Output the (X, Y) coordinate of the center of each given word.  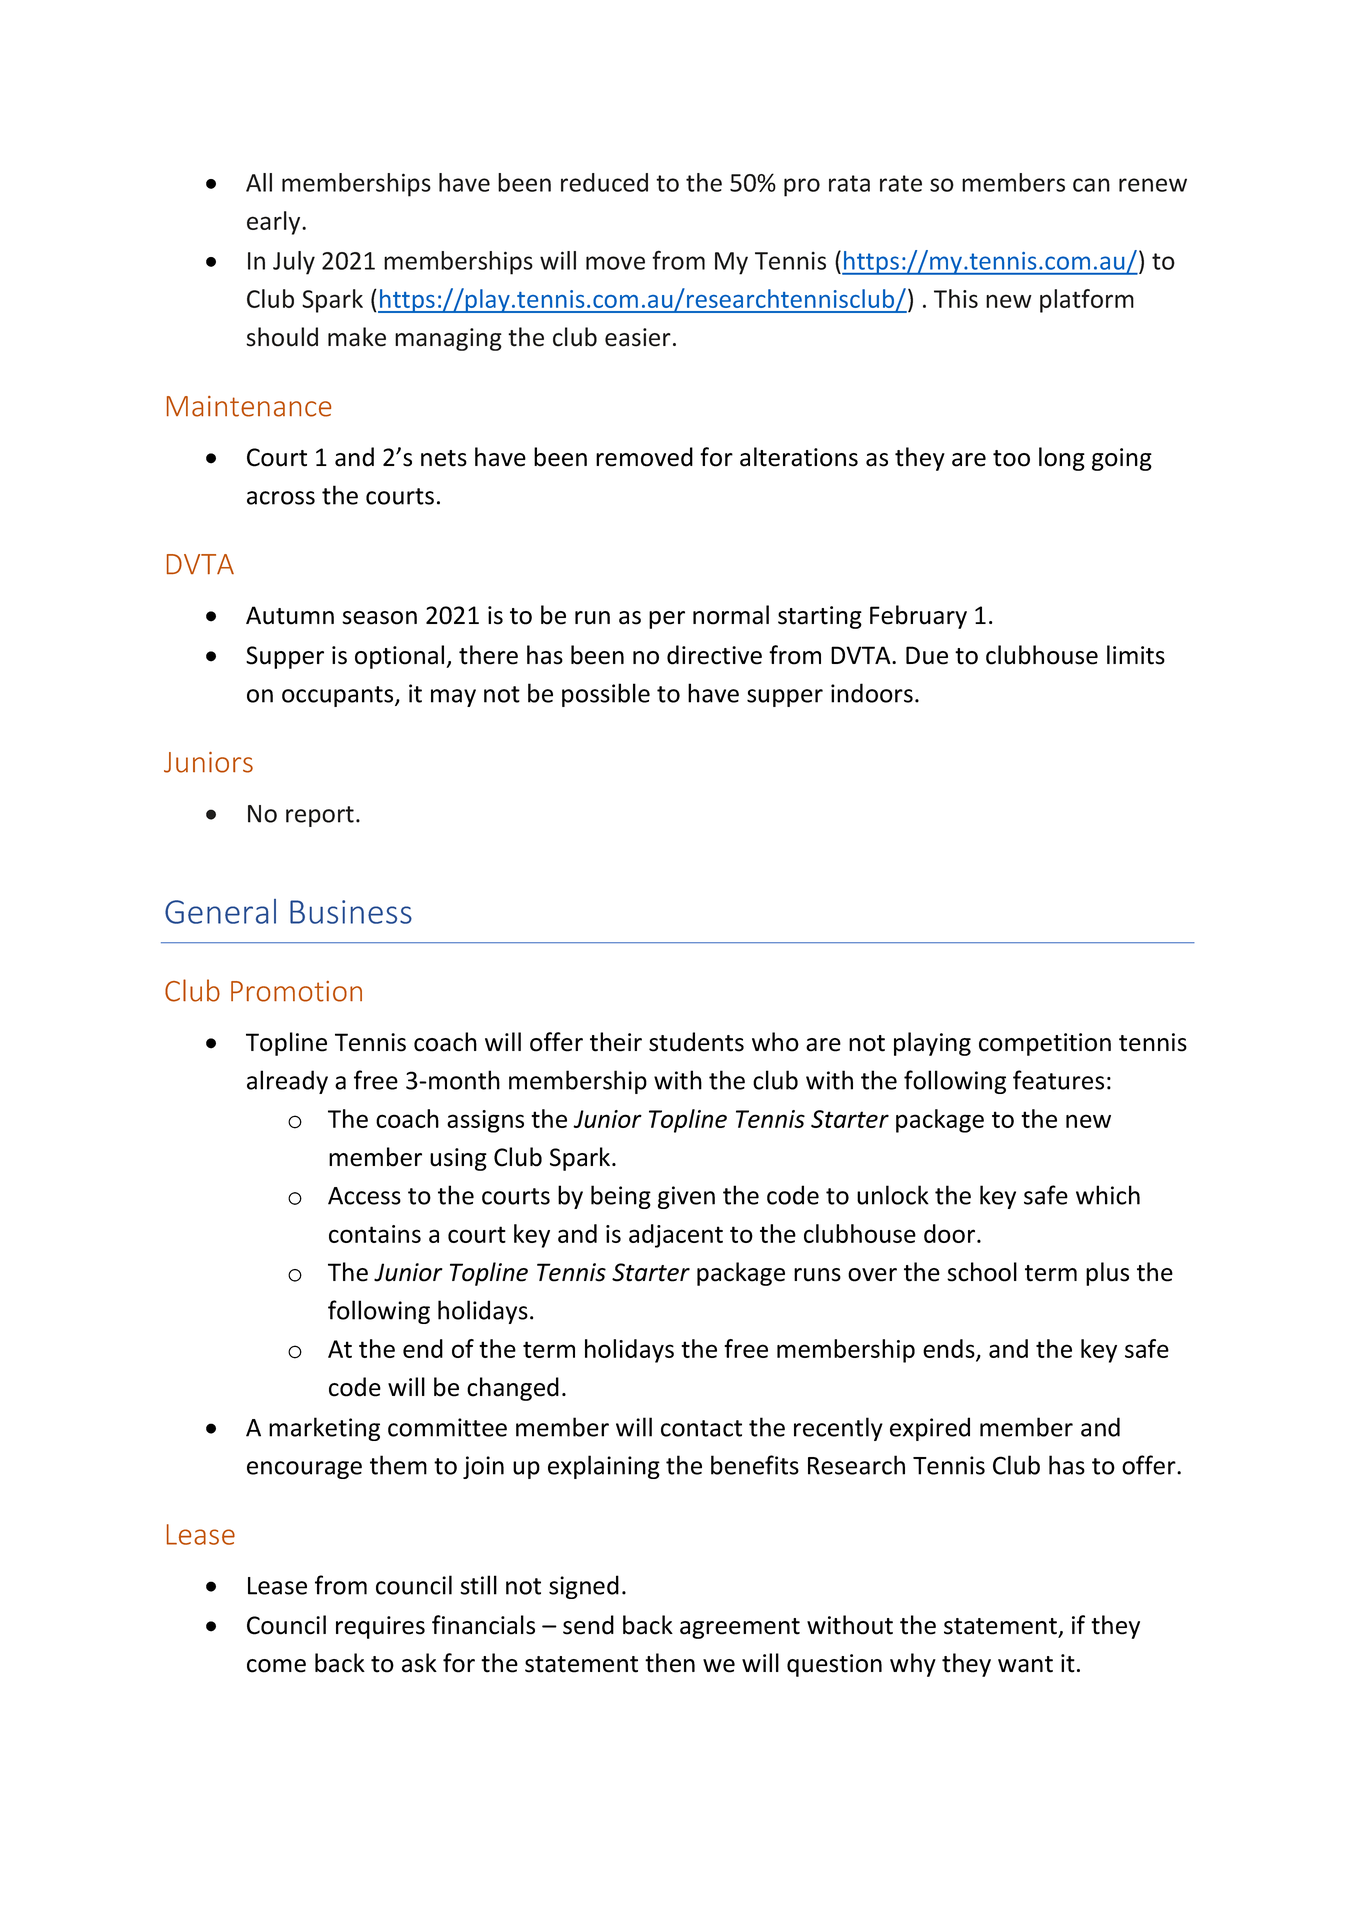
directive (714, 655)
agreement (740, 1628)
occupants (339, 696)
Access (364, 1196)
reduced (604, 182)
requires (380, 1627)
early (275, 223)
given (686, 1197)
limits (1136, 655)
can (1091, 185)
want (1025, 1664)
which (1108, 1195)
